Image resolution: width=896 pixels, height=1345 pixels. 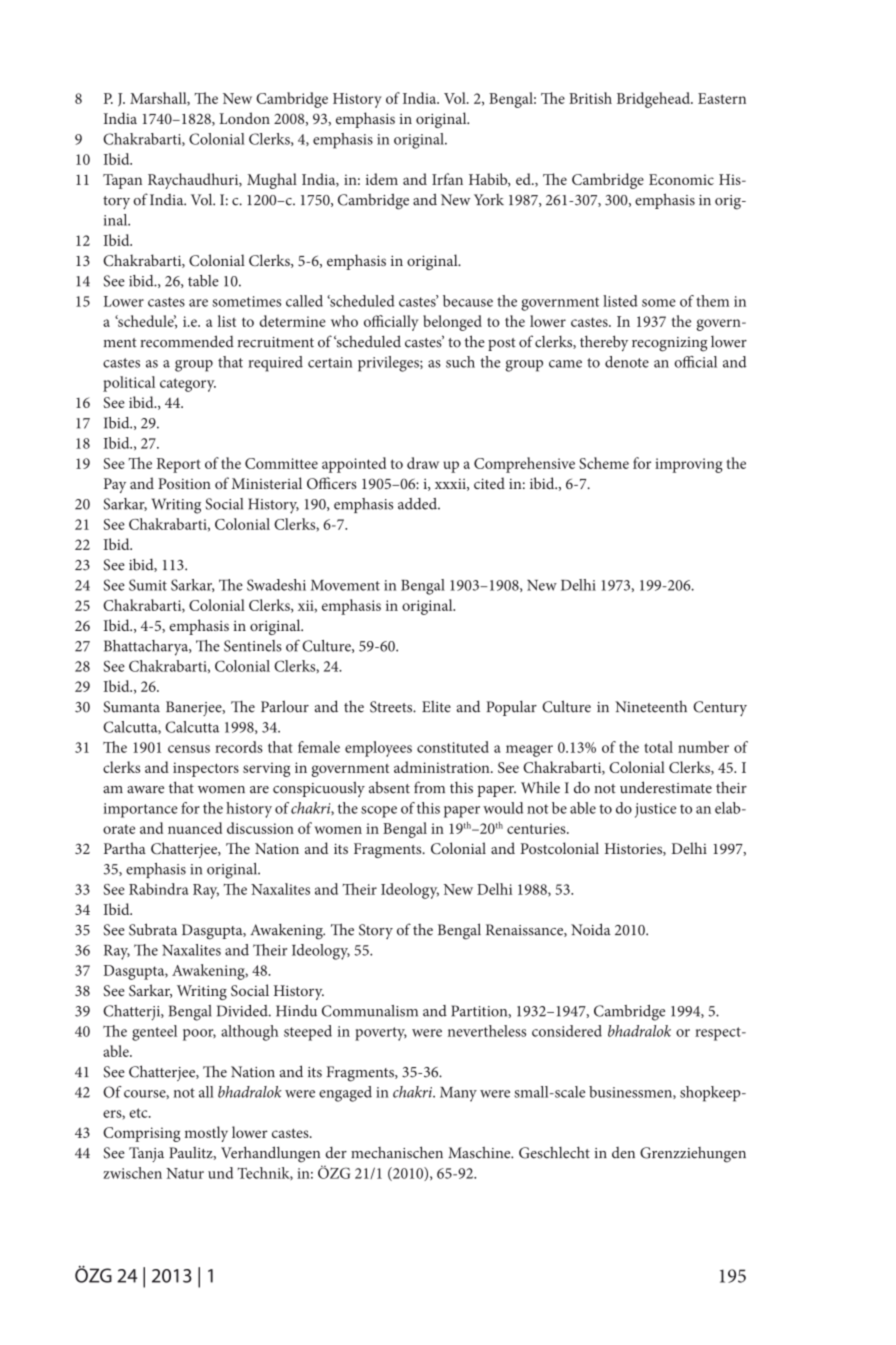 I want to click on London, so click(x=244, y=118).
